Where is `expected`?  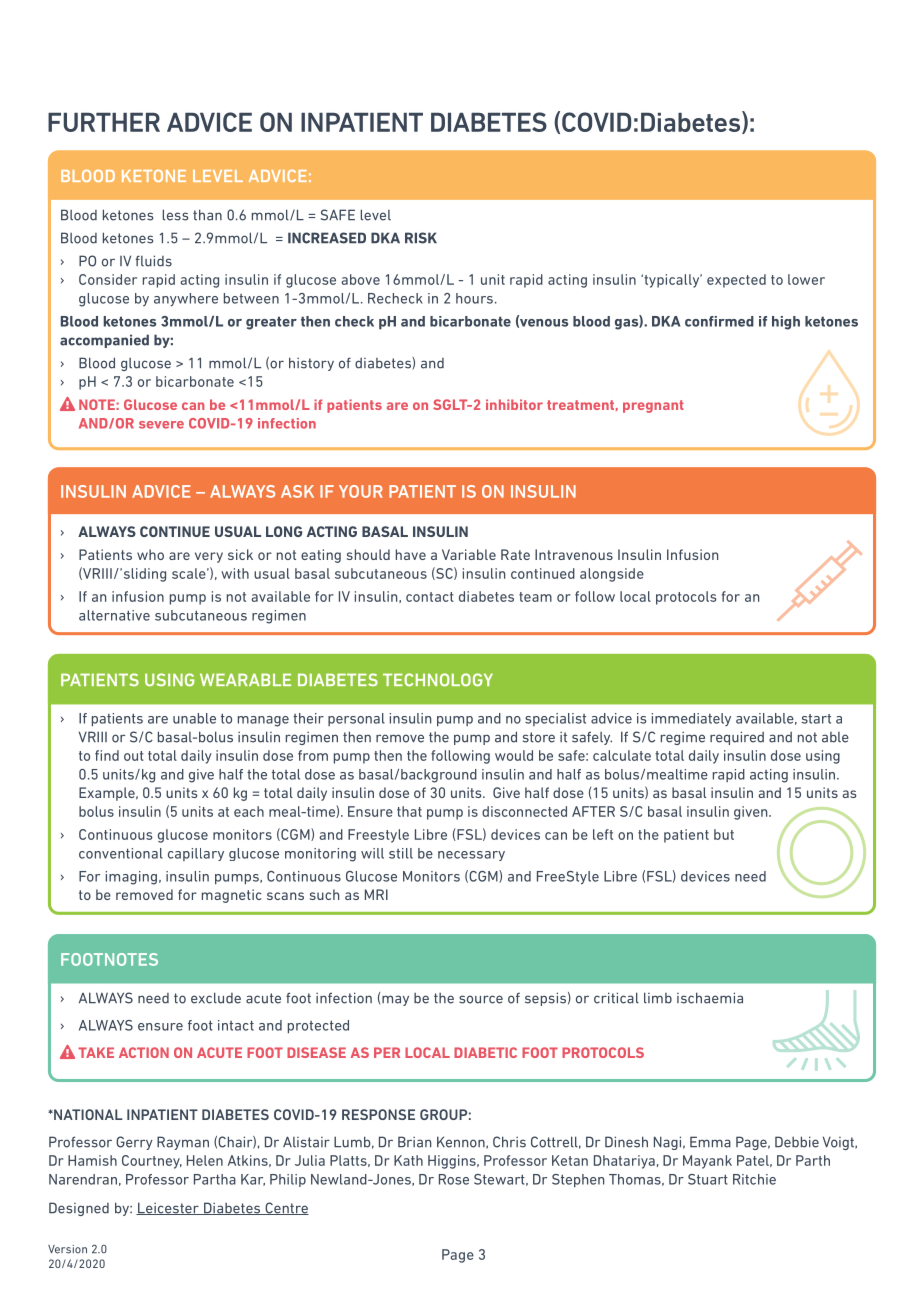
expected is located at coordinates (736, 281).
